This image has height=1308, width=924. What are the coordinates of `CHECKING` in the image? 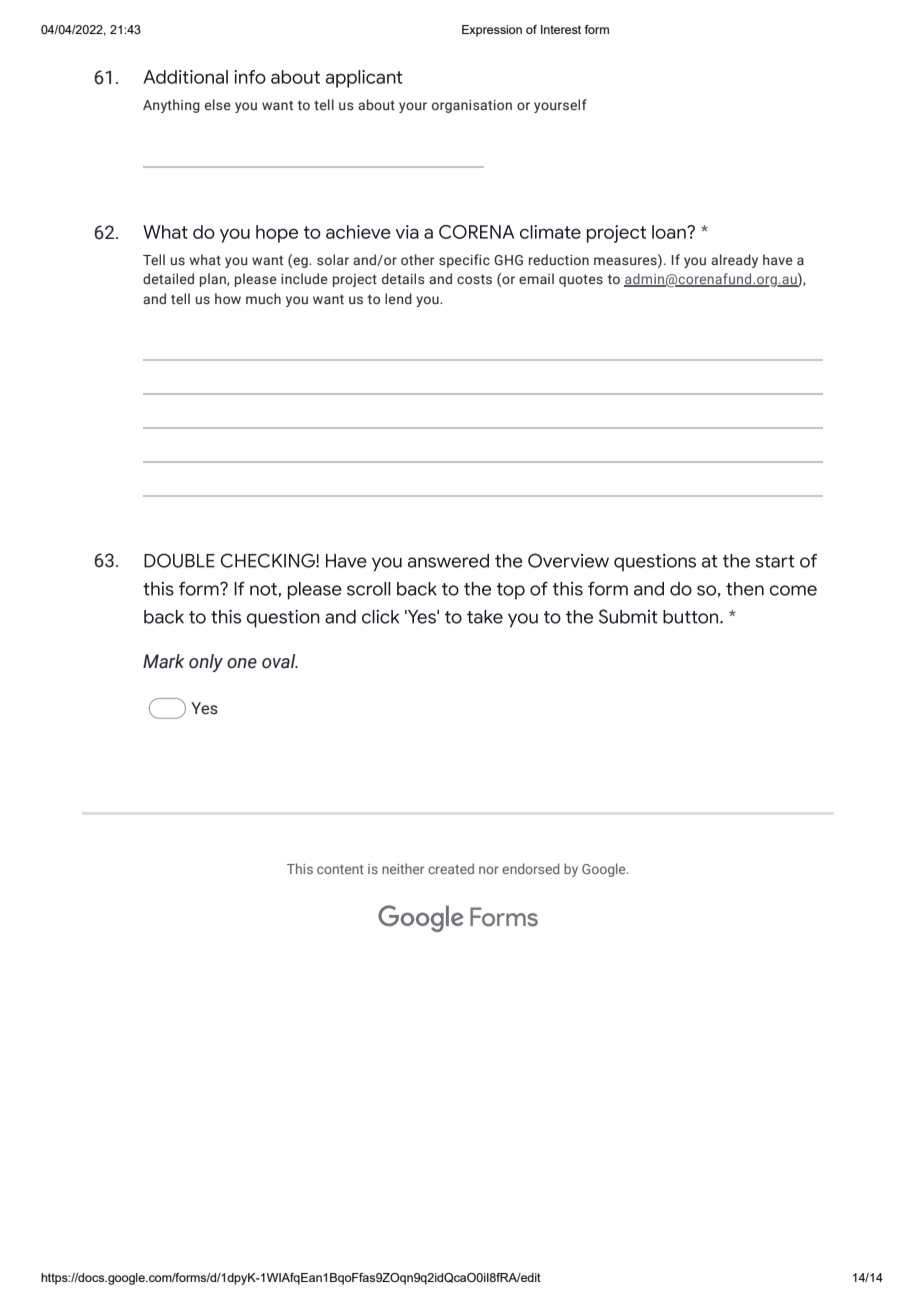 It's located at (269, 560).
